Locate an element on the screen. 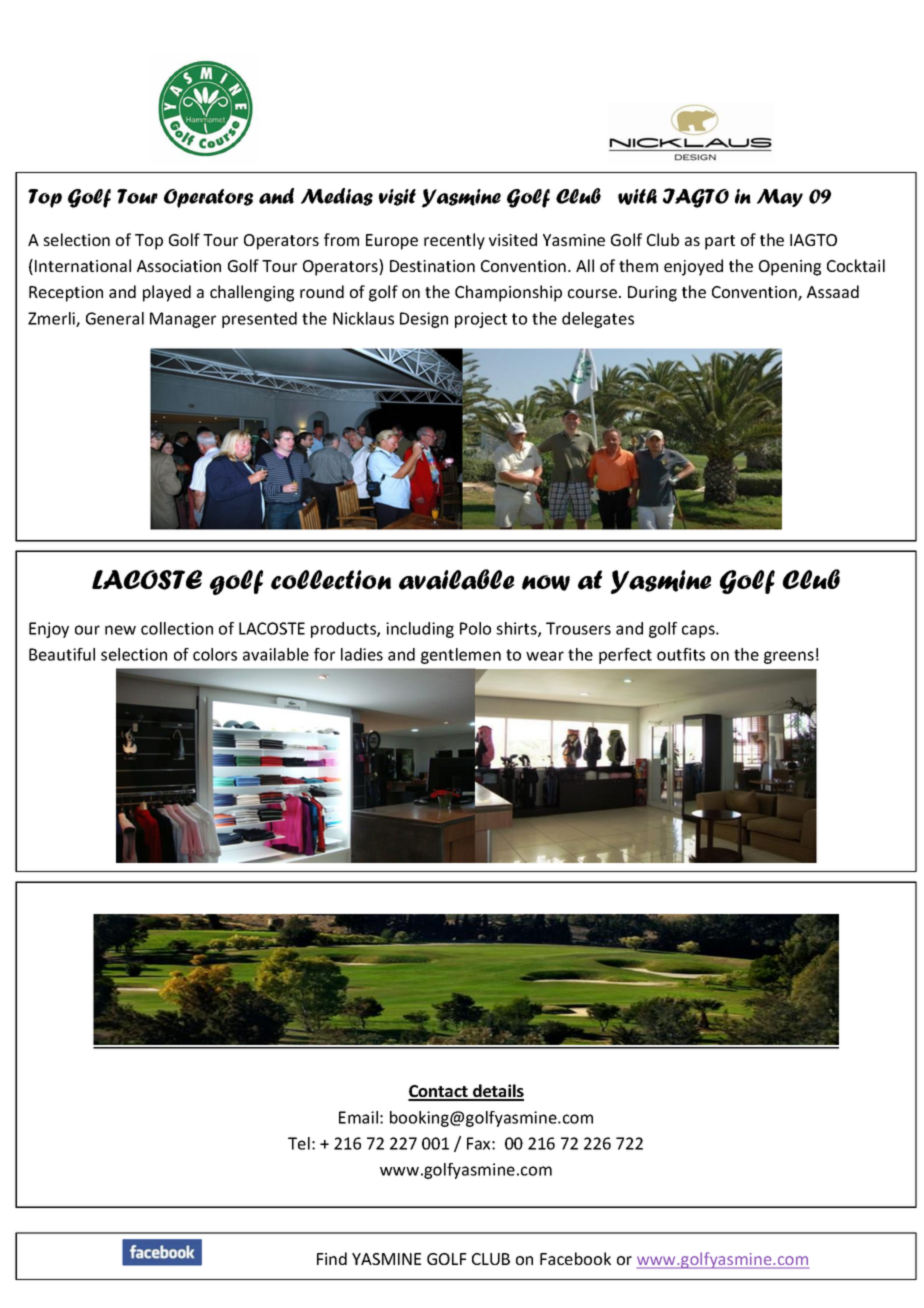  greens is located at coordinates (789, 657).
